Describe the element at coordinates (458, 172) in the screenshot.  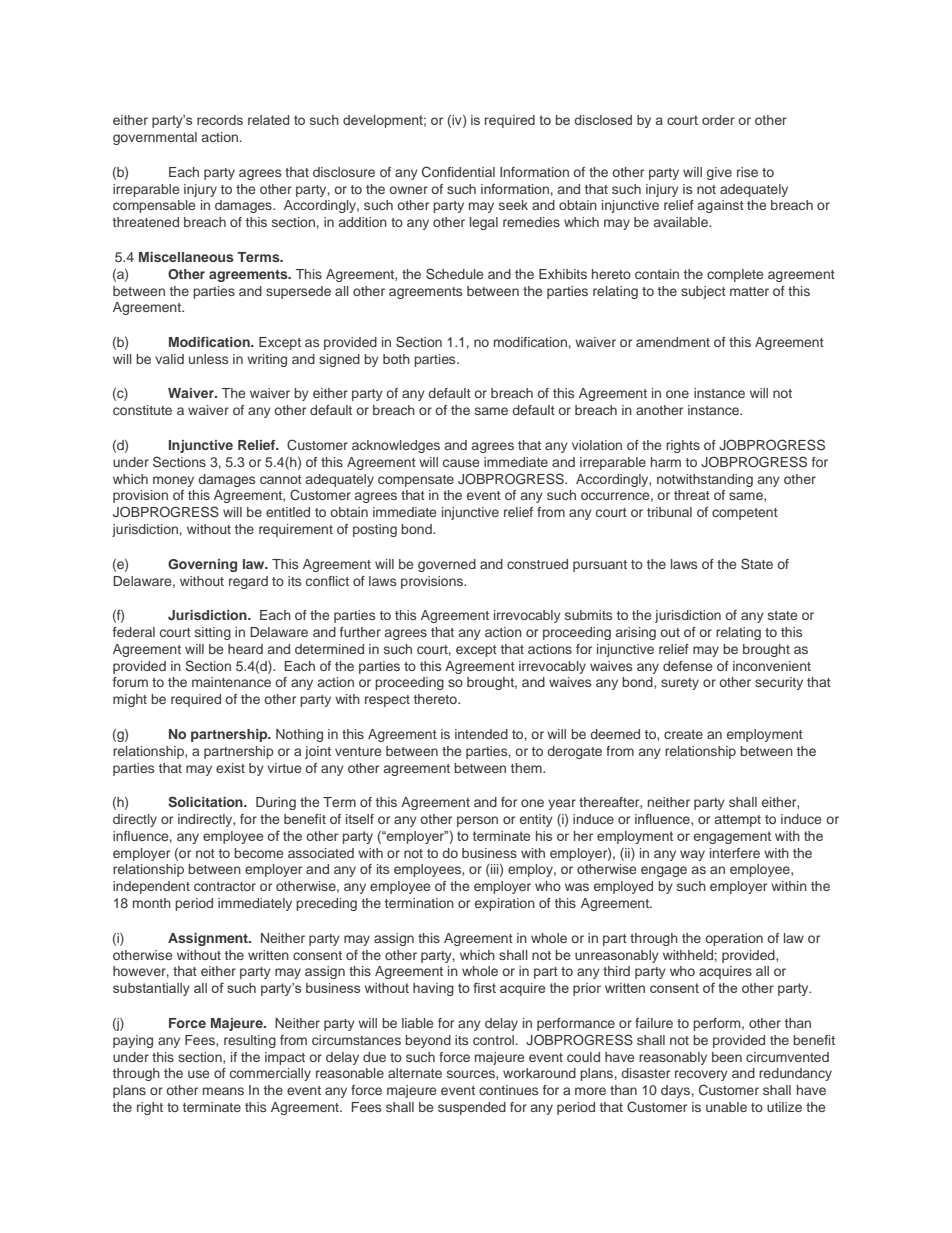
I see `Confidential` at that location.
